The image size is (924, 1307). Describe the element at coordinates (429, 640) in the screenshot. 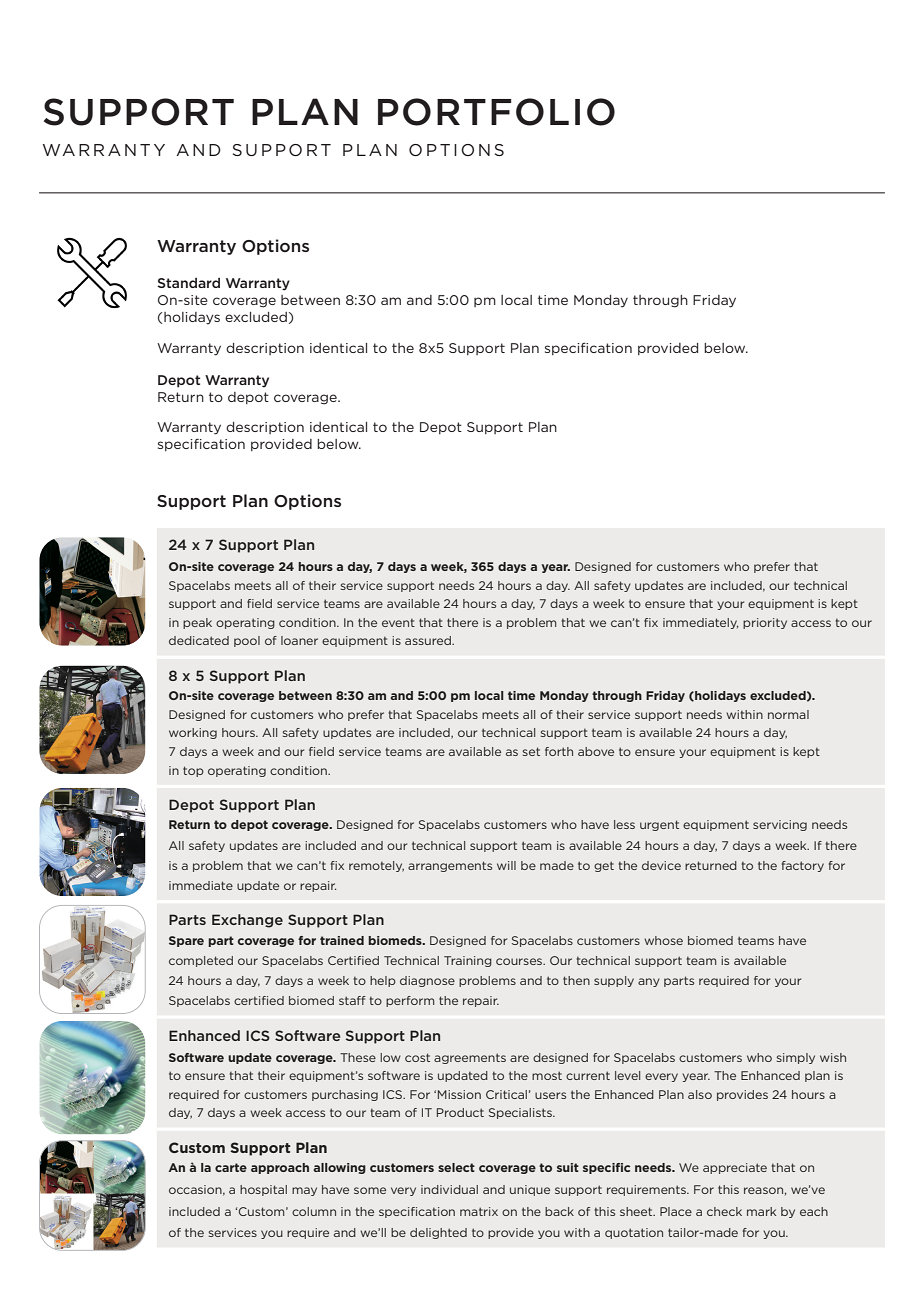

I see `assured` at that location.
